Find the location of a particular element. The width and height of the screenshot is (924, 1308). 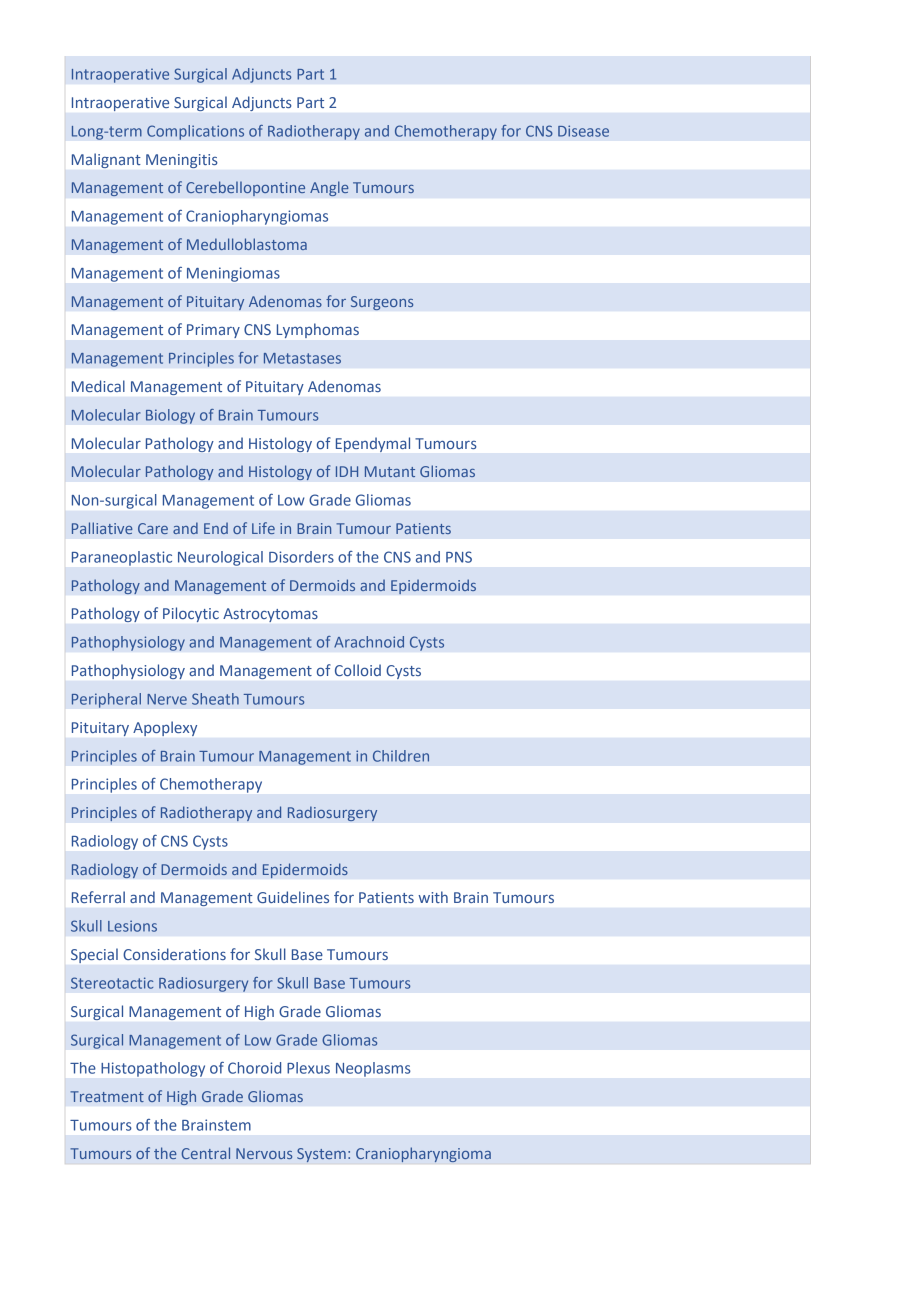

IDH is located at coordinates (347, 471).
